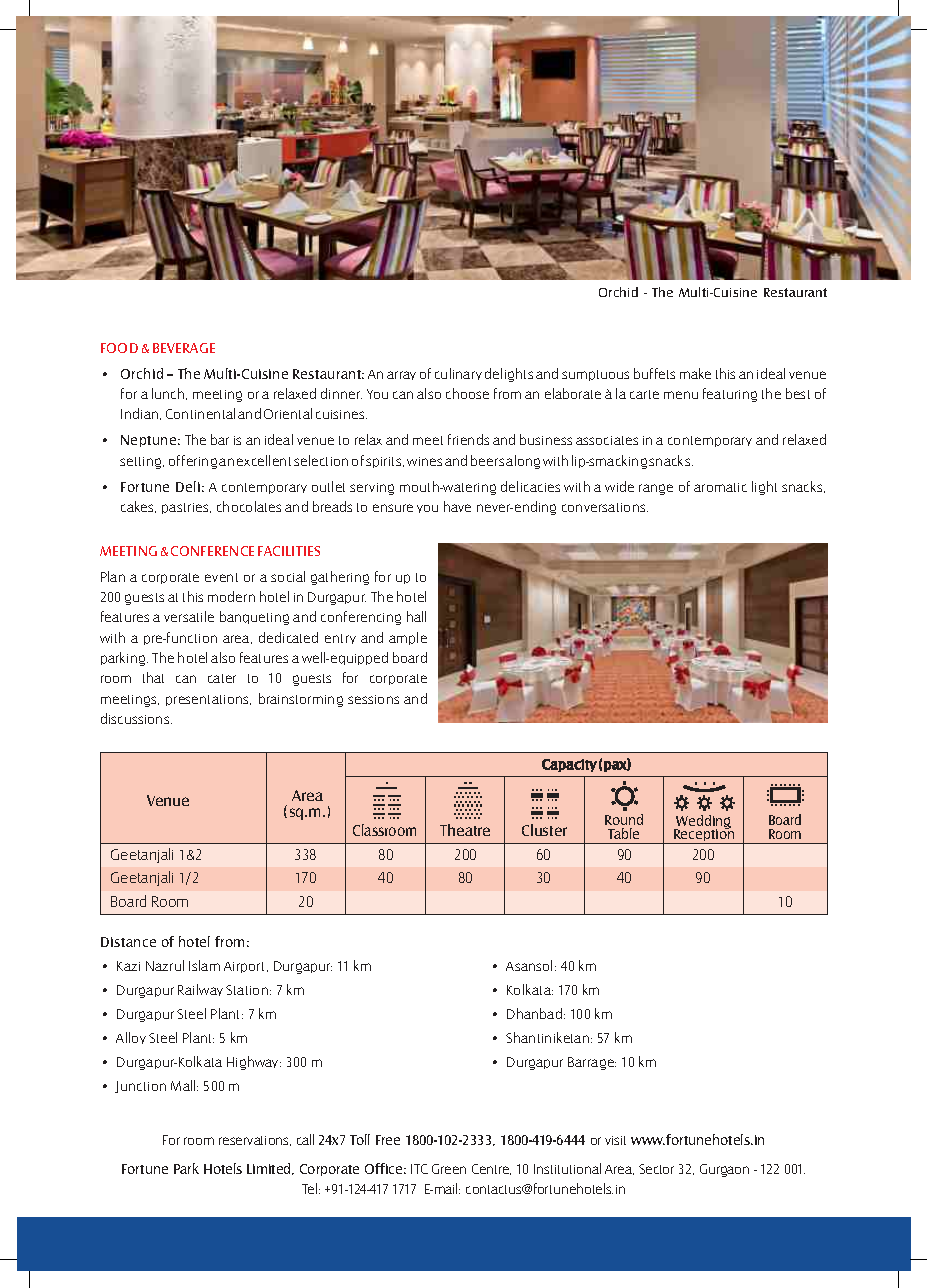 The width and height of the page is (927, 1288). I want to click on hall, so click(416, 616).
